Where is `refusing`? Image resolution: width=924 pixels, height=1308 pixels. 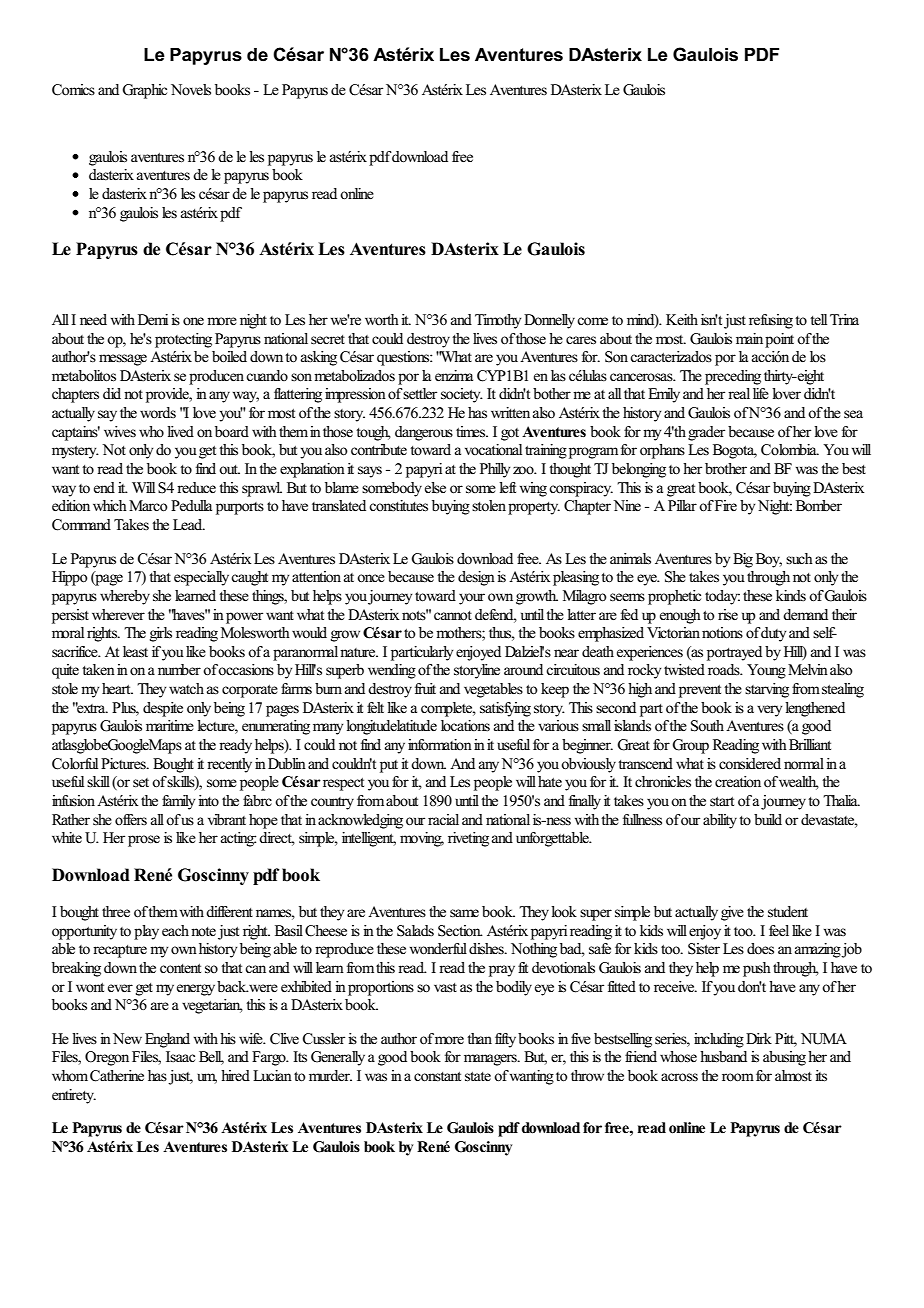
refusing is located at coordinates (771, 321).
